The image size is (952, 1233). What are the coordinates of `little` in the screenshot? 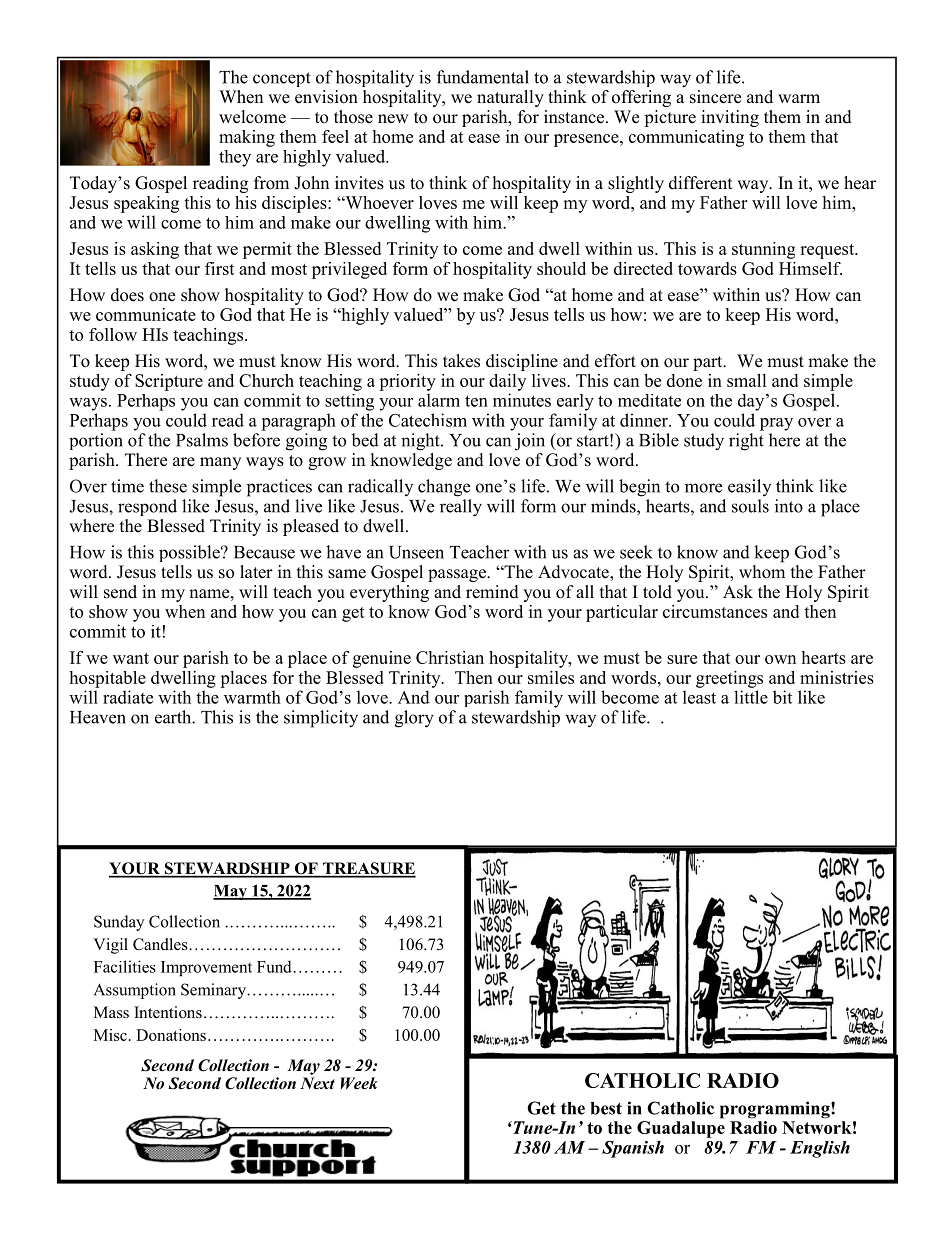 It's located at (751, 697).
